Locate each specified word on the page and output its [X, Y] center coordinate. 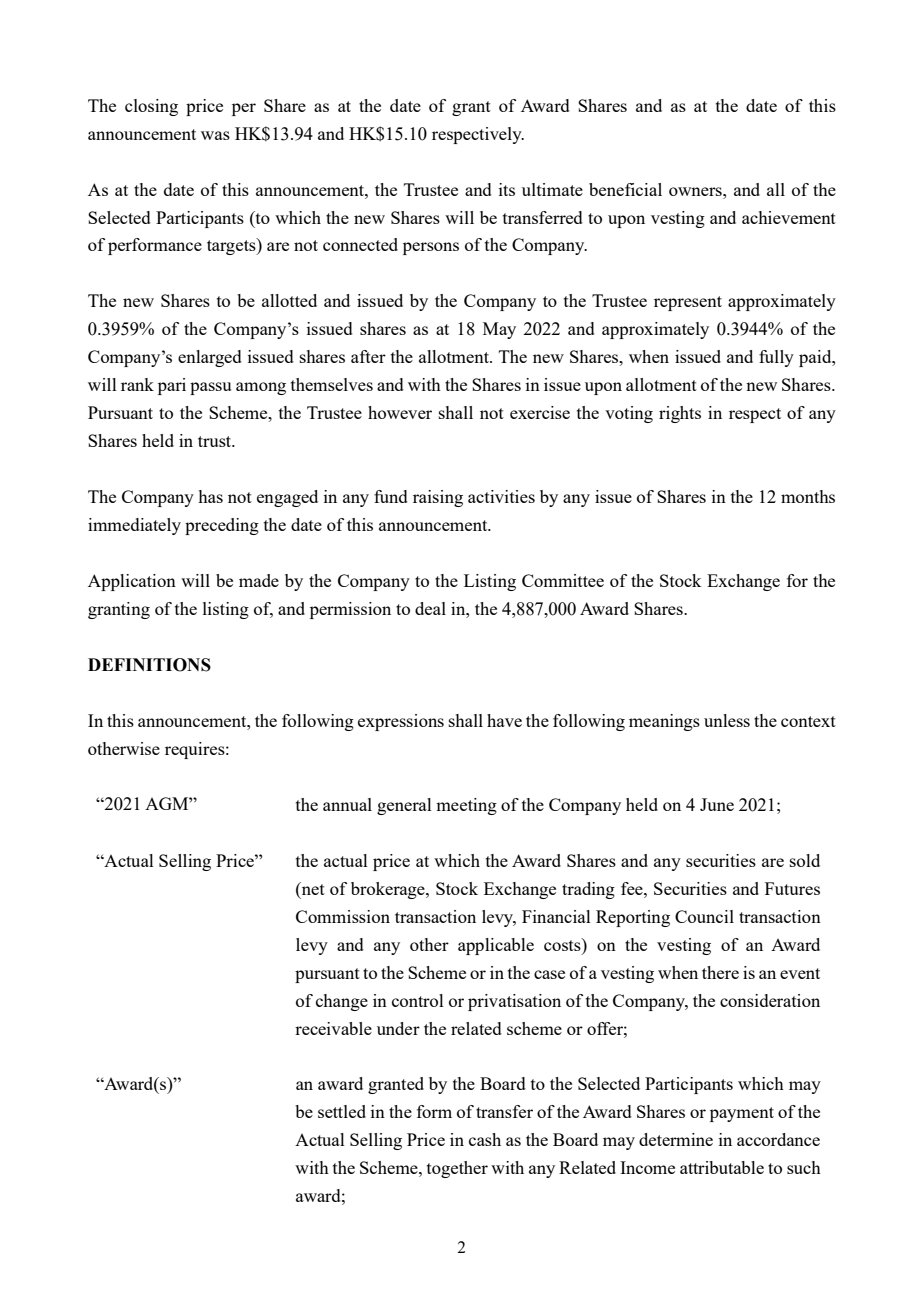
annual [347, 804]
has [210, 496]
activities [501, 496]
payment [742, 1114]
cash [485, 1139]
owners [696, 191]
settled [342, 1111]
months [808, 496]
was [215, 135]
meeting [466, 806]
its [507, 189]
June [717, 804]
